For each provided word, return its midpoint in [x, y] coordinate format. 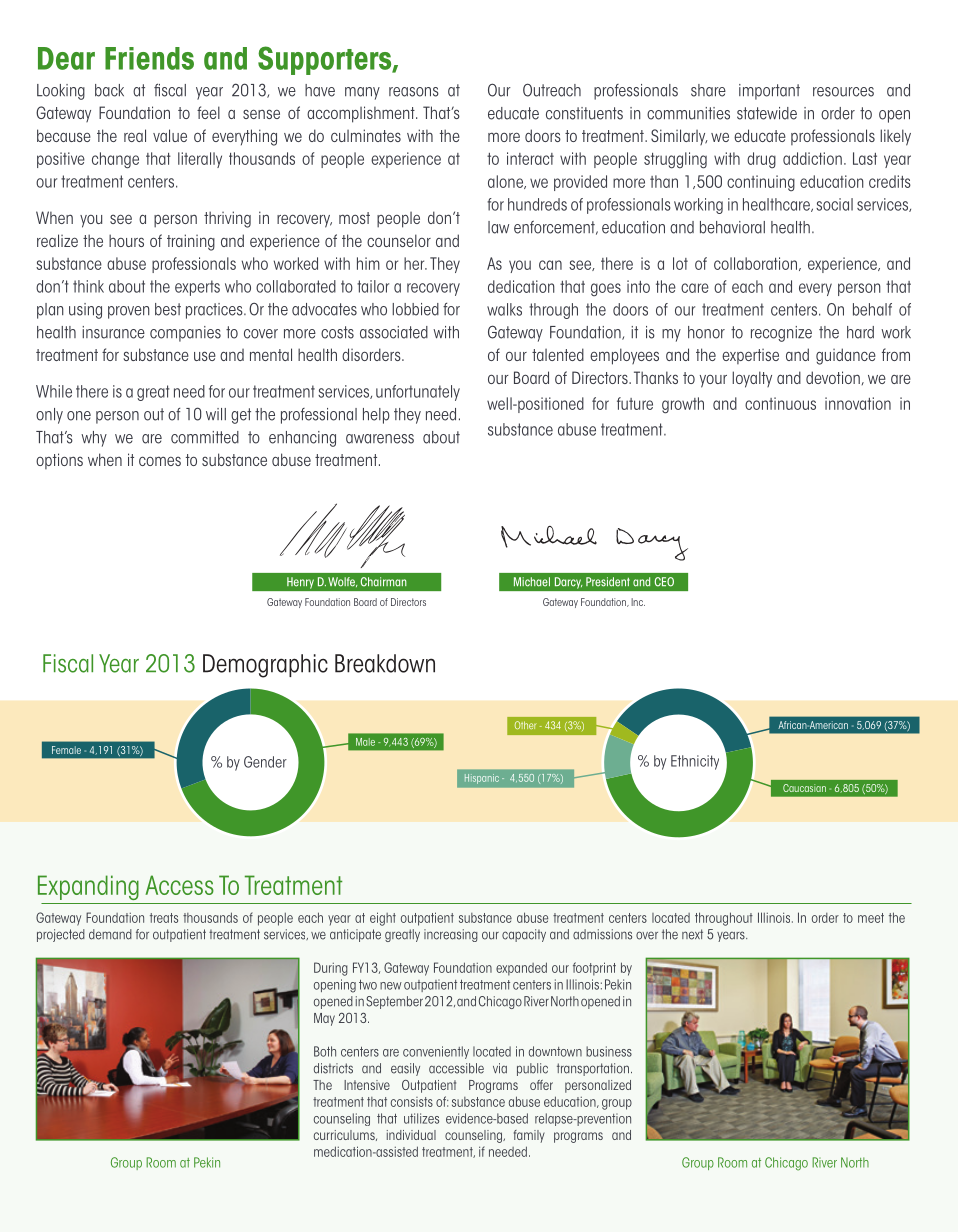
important [769, 92]
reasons [414, 92]
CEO [664, 582]
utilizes [421, 1118]
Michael [532, 582]
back [109, 90]
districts [333, 1068]
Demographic [265, 666]
